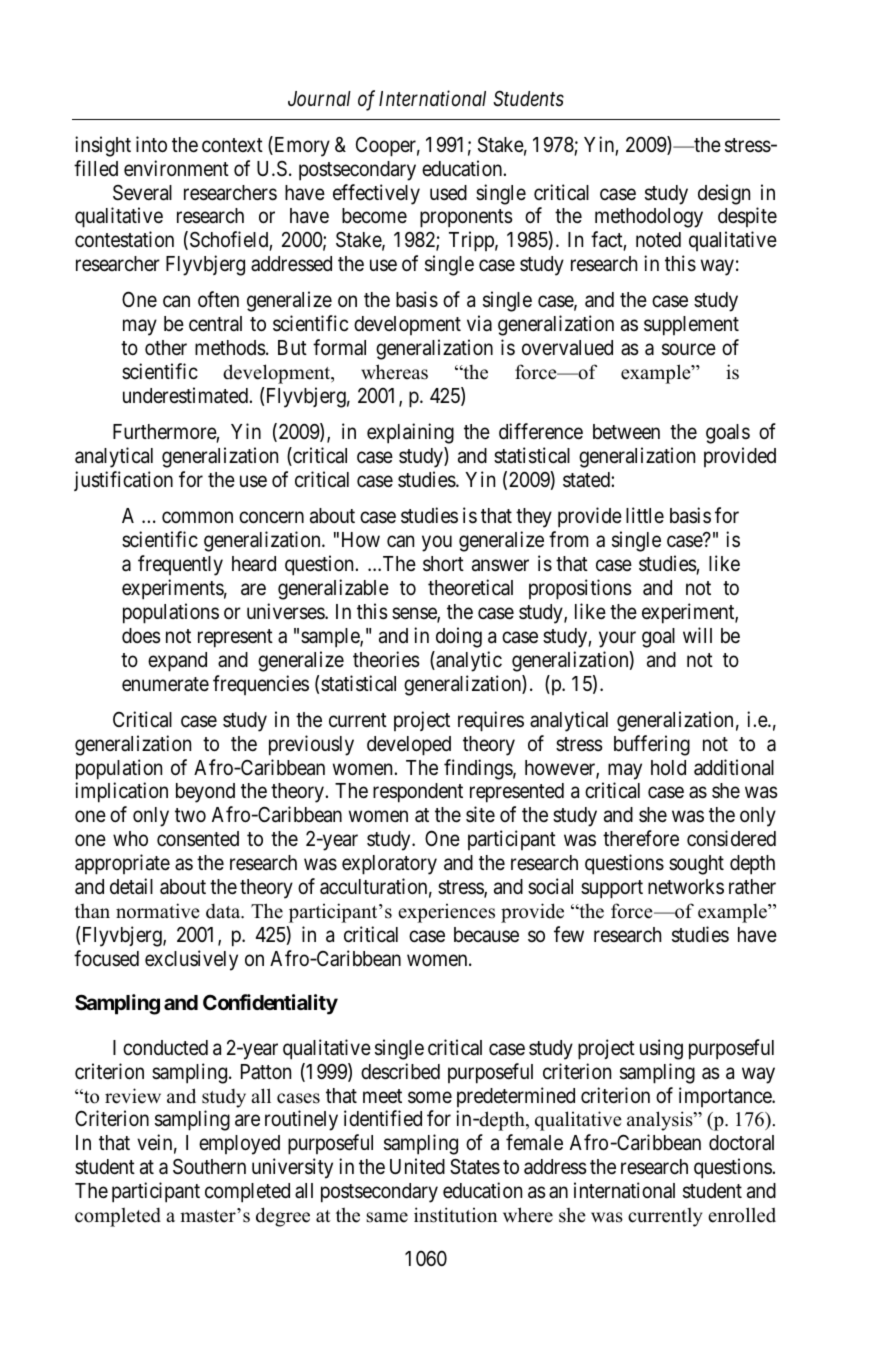 Image resolution: width=896 pixels, height=1345 pixels. I want to click on Southern, so click(209, 1167).
